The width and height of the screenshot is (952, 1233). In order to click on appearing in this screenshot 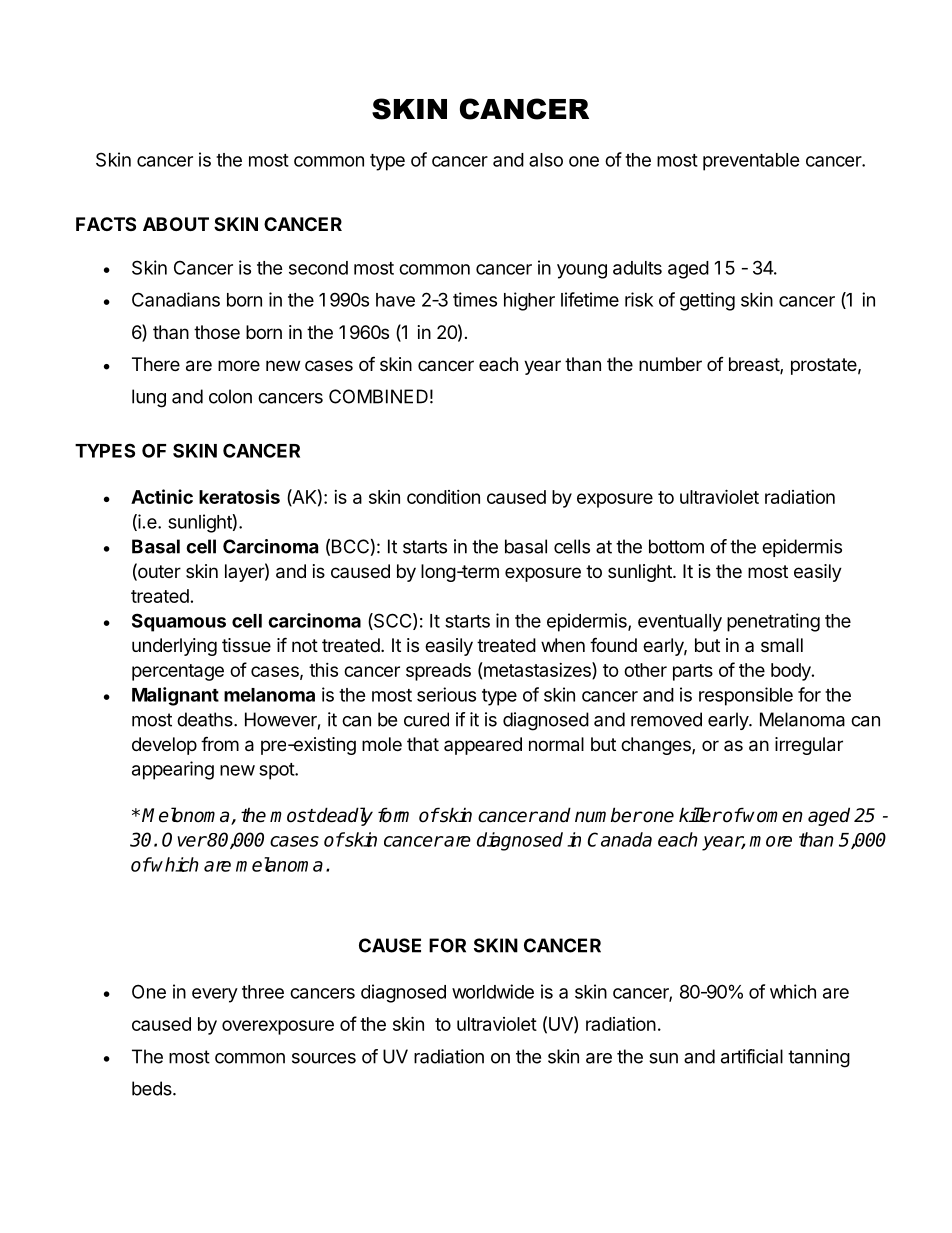, I will do `click(173, 770)`.
